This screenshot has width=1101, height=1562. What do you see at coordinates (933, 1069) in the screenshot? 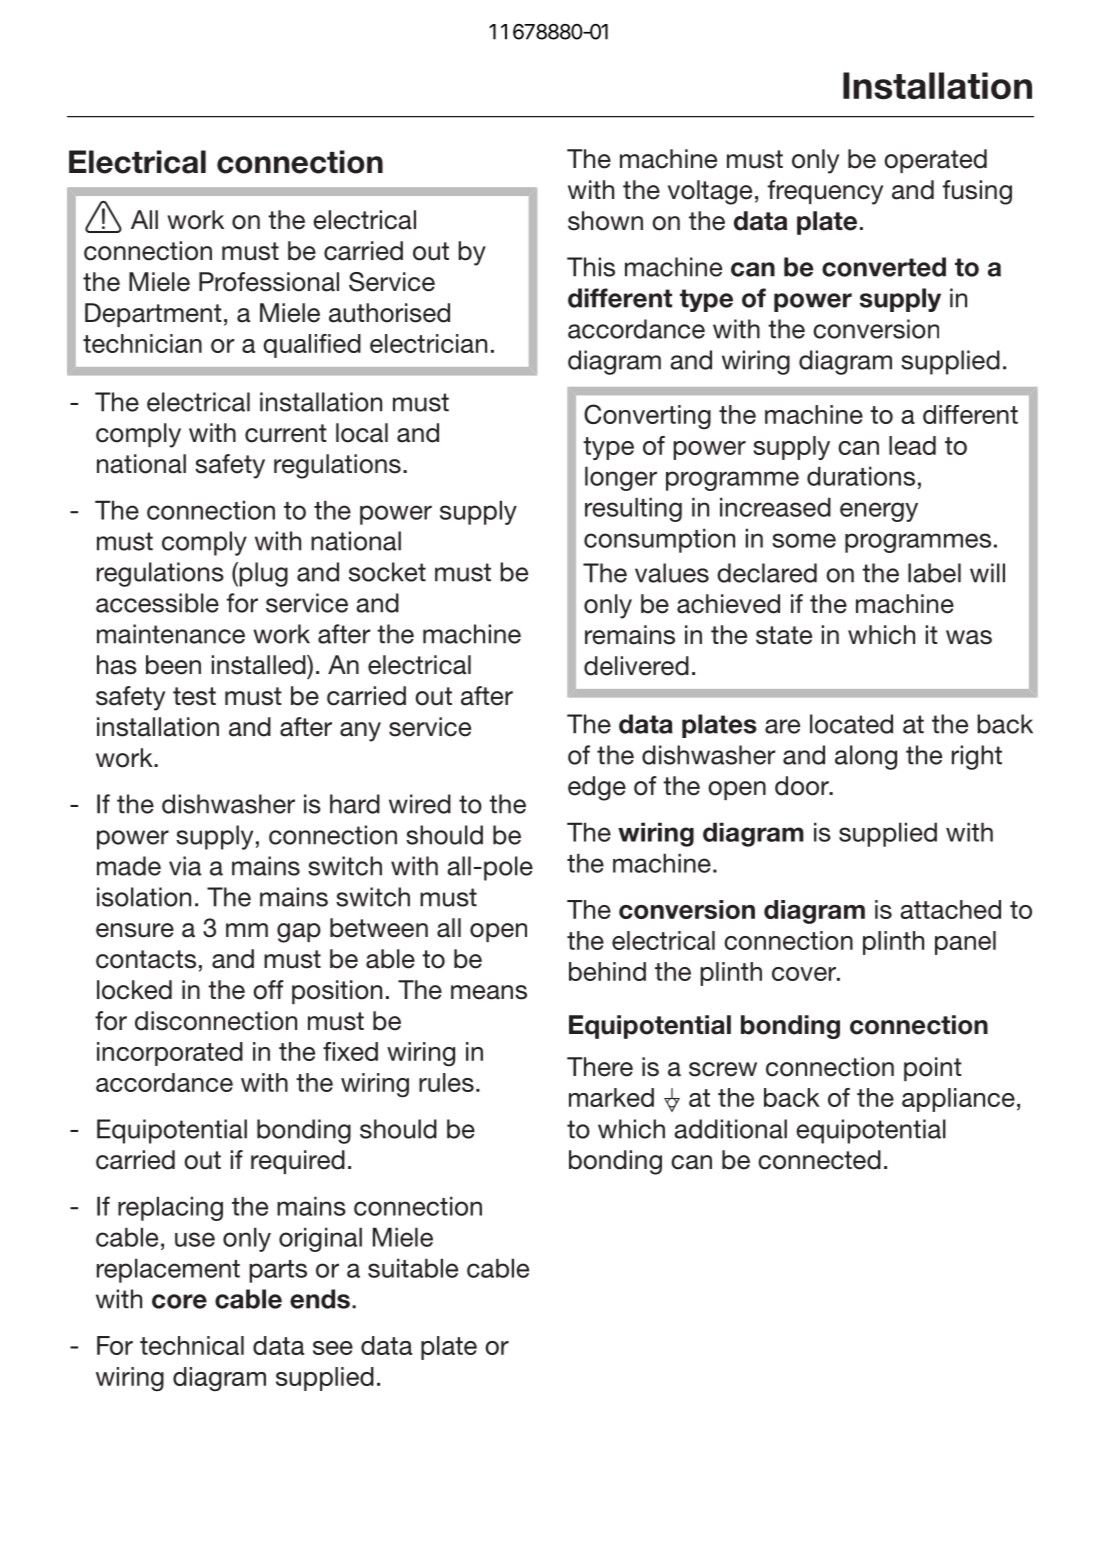
I see `point` at bounding box center [933, 1069].
